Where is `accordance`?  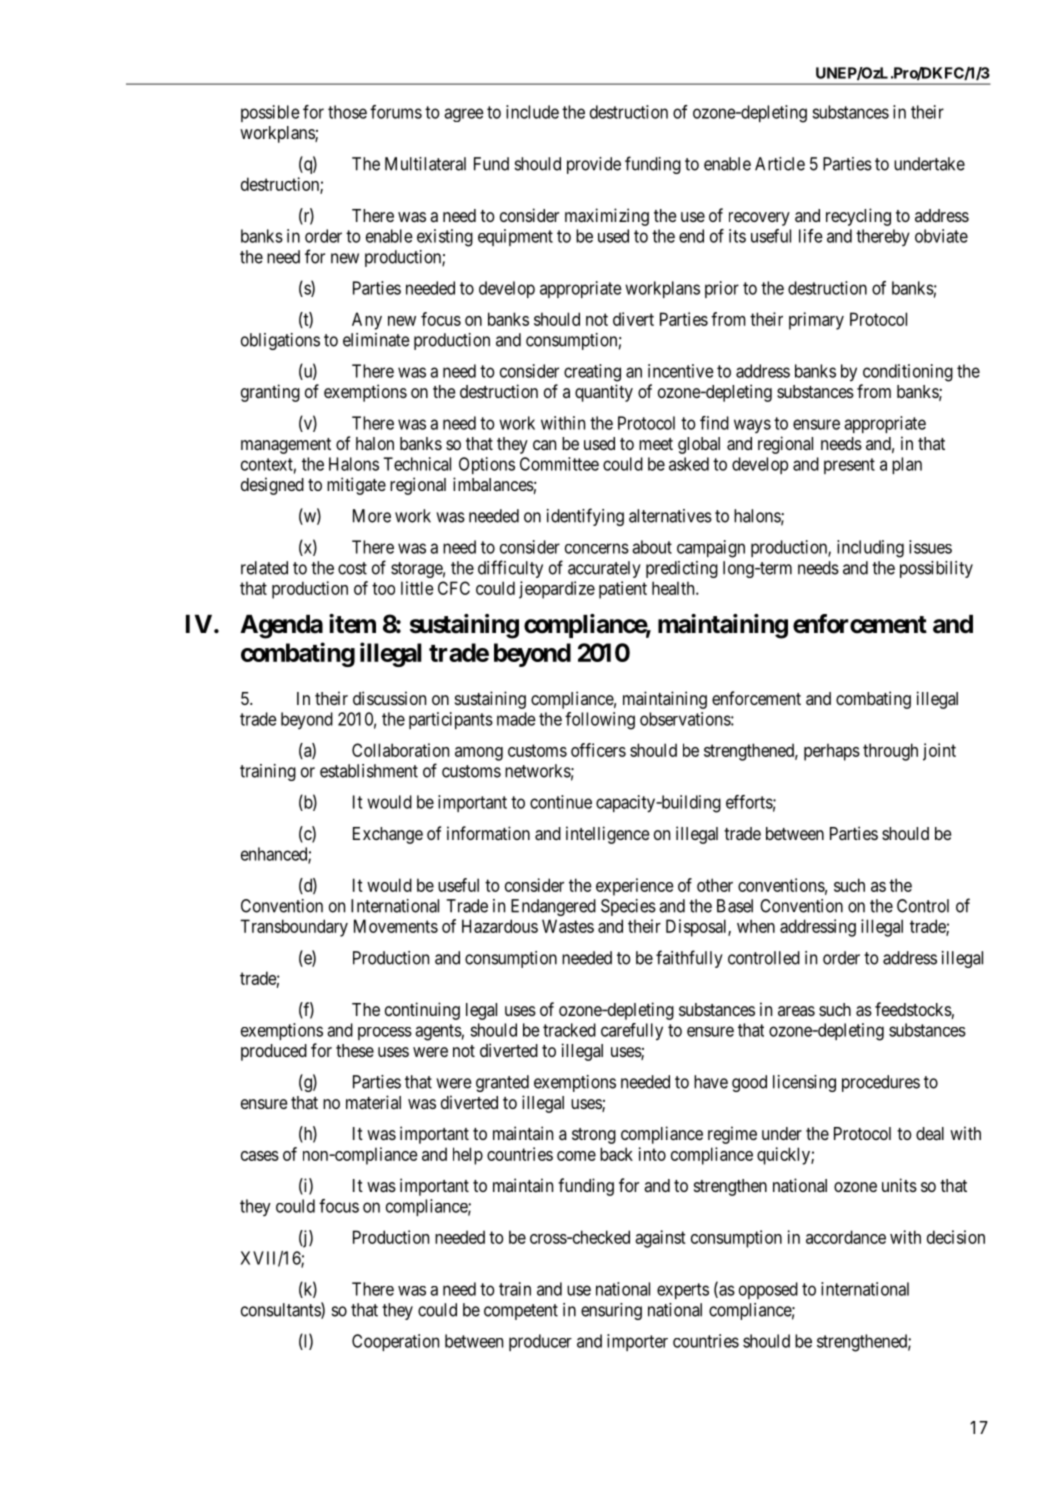 accordance is located at coordinates (846, 1237).
